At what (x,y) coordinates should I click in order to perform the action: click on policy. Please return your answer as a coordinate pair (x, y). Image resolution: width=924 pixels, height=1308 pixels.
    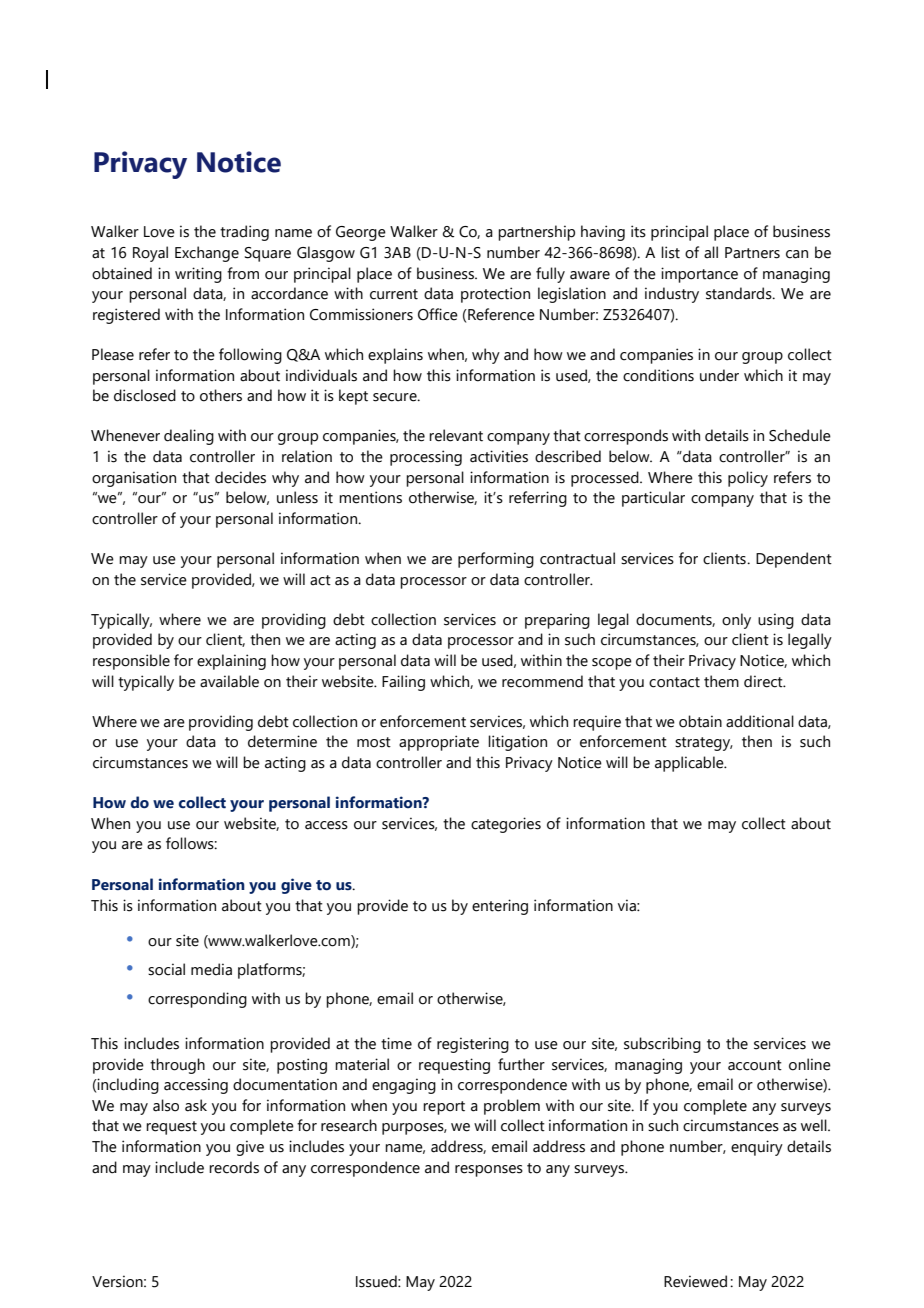
    Looking at the image, I should click on (748, 479).
